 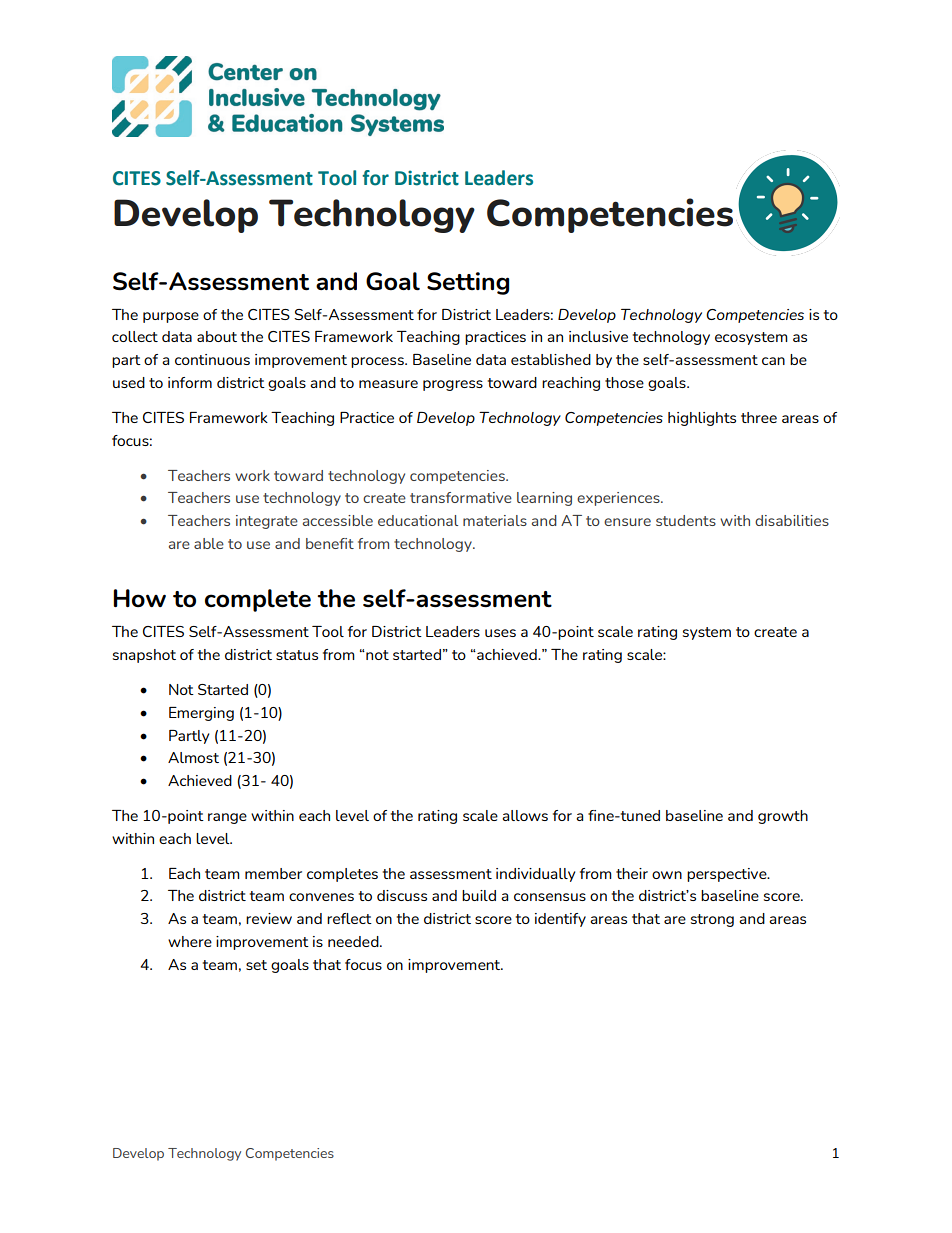 I want to click on integrate, so click(x=267, y=522).
